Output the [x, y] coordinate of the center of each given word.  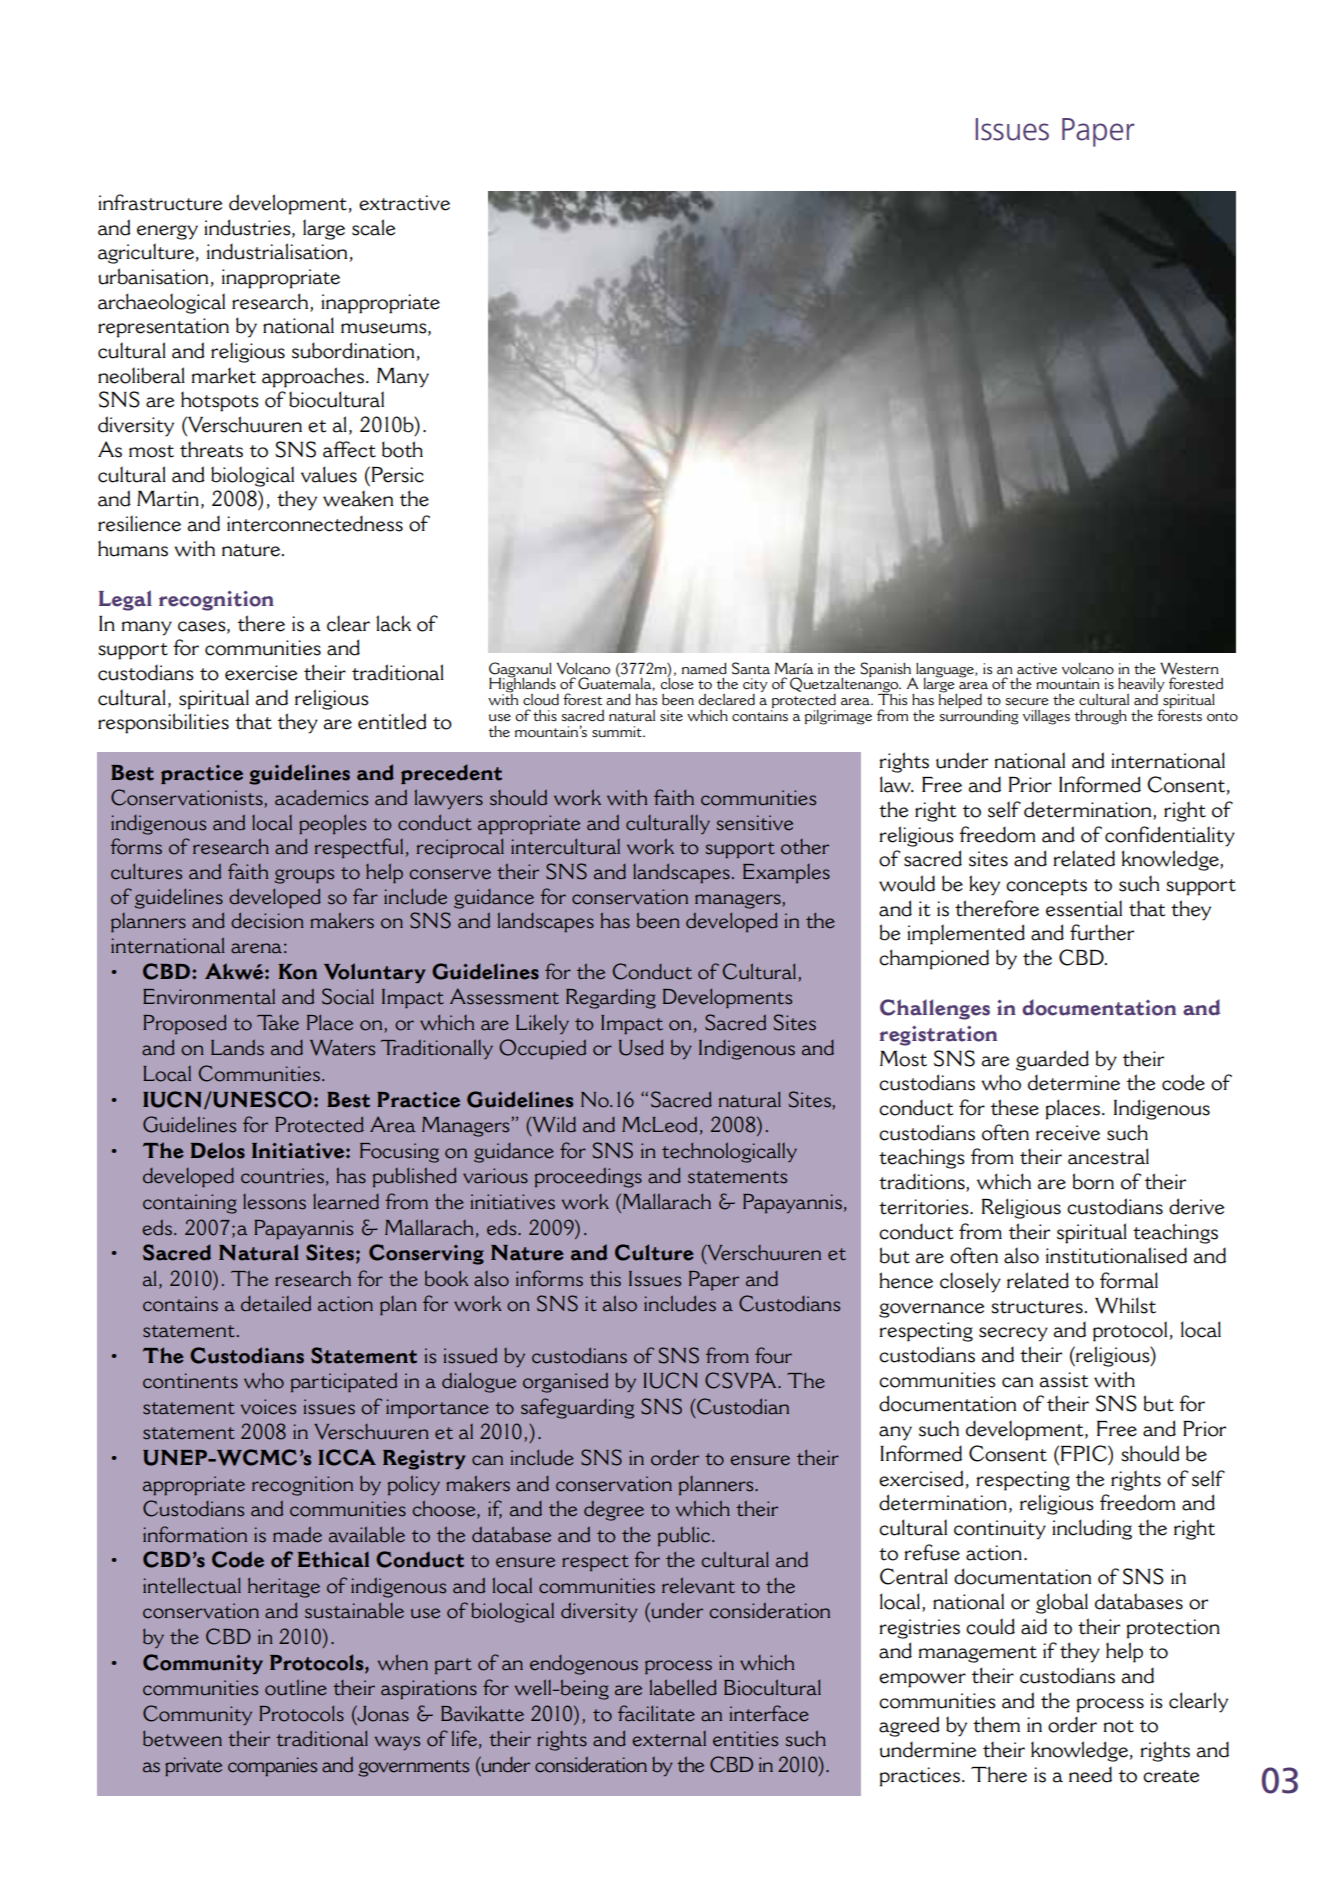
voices [268, 1407]
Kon [298, 972]
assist [1064, 1380]
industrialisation [277, 251]
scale [373, 227]
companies [272, 1766]
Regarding [611, 999]
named [704, 669]
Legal [125, 600]
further [1102, 932]
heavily [1141, 686]
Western [1189, 669]
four [773, 1355]
